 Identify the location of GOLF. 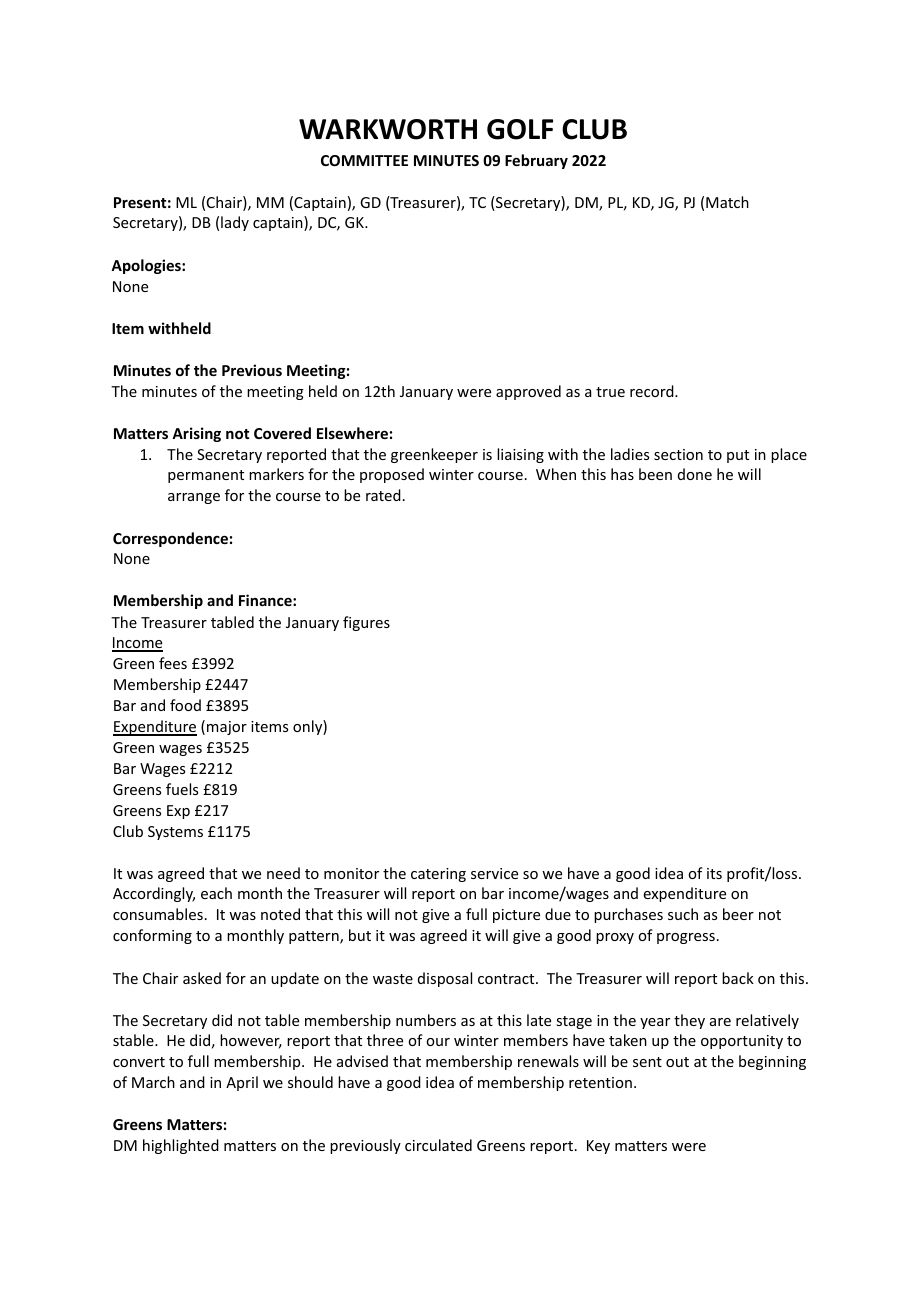
(520, 129).
